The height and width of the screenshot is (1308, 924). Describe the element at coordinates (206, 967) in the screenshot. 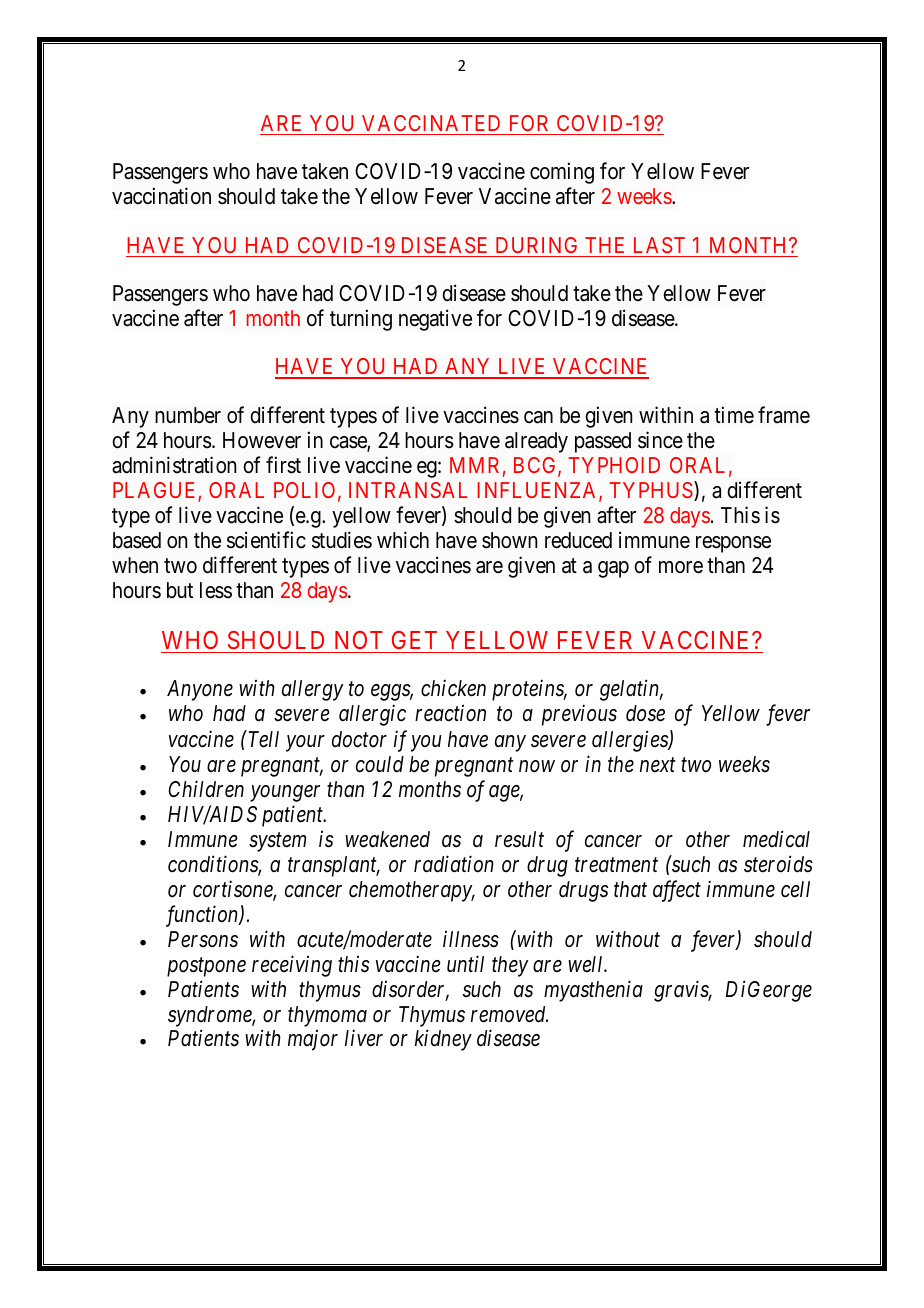

I see `postpone` at that location.
